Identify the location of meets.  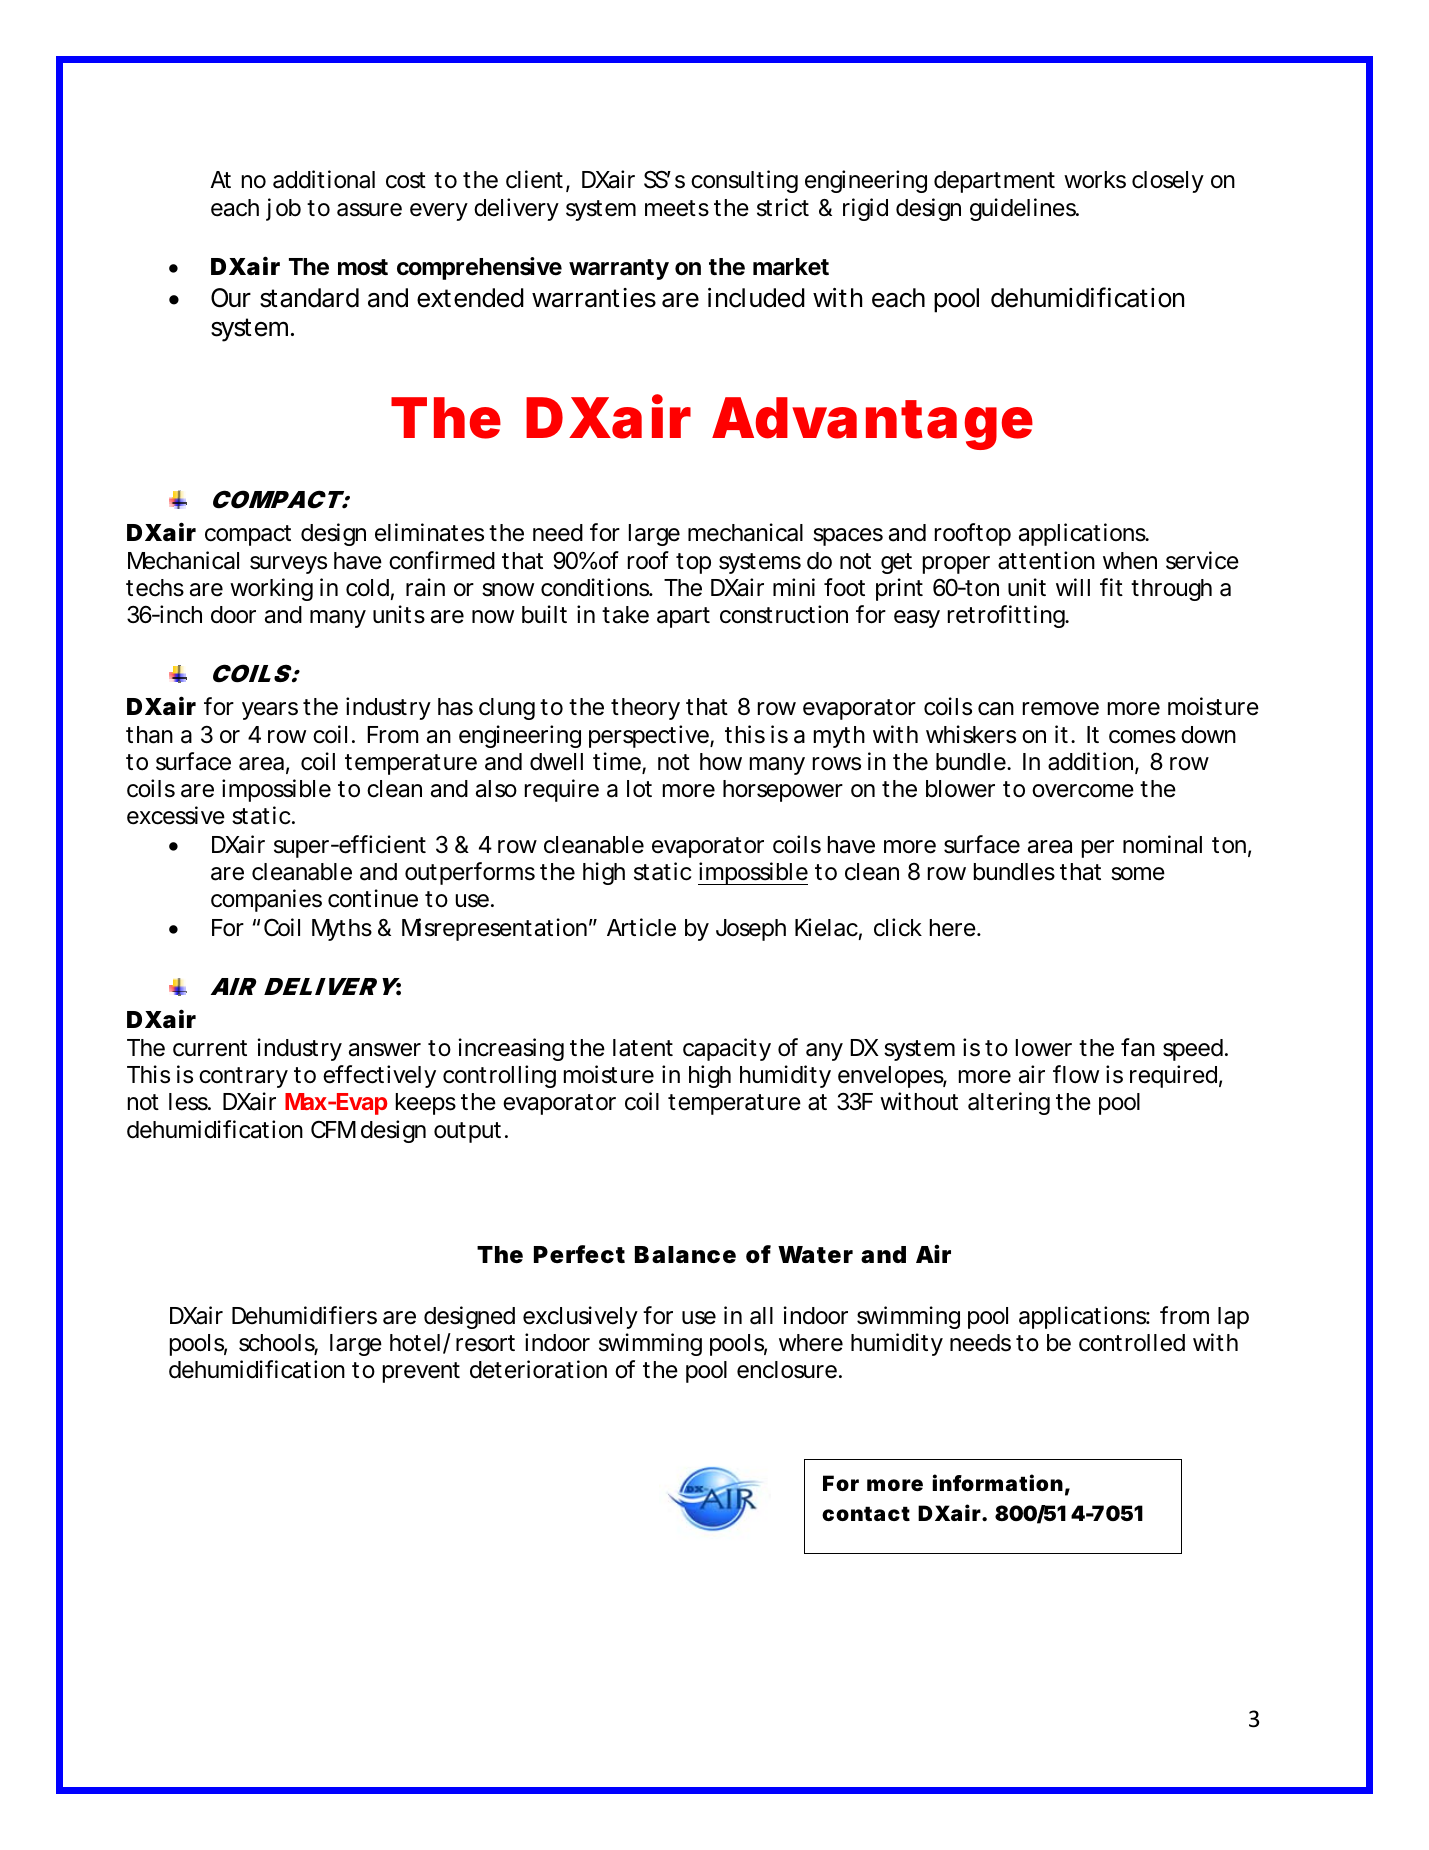
(677, 208).
